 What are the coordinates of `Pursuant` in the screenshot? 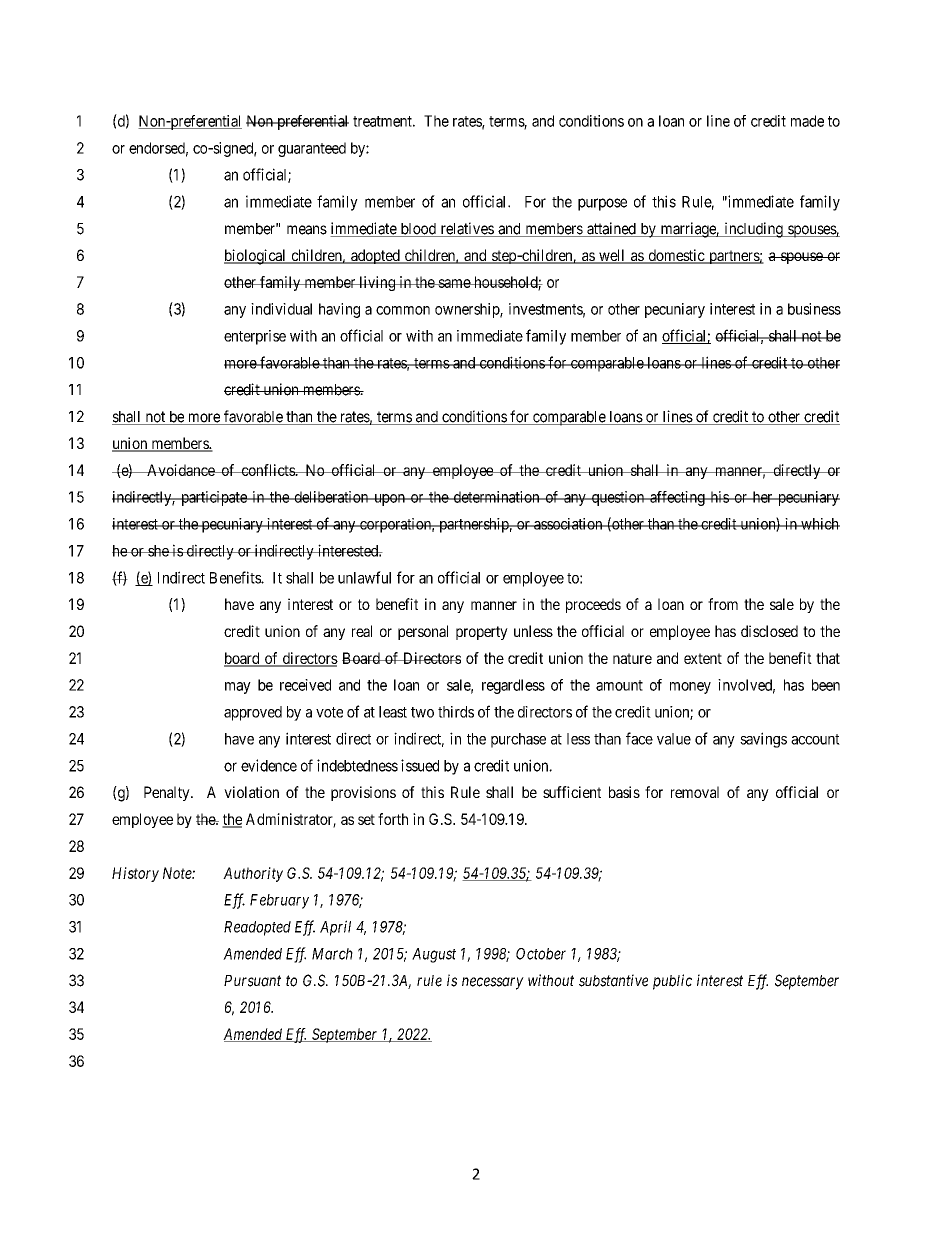 It's located at (252, 981).
